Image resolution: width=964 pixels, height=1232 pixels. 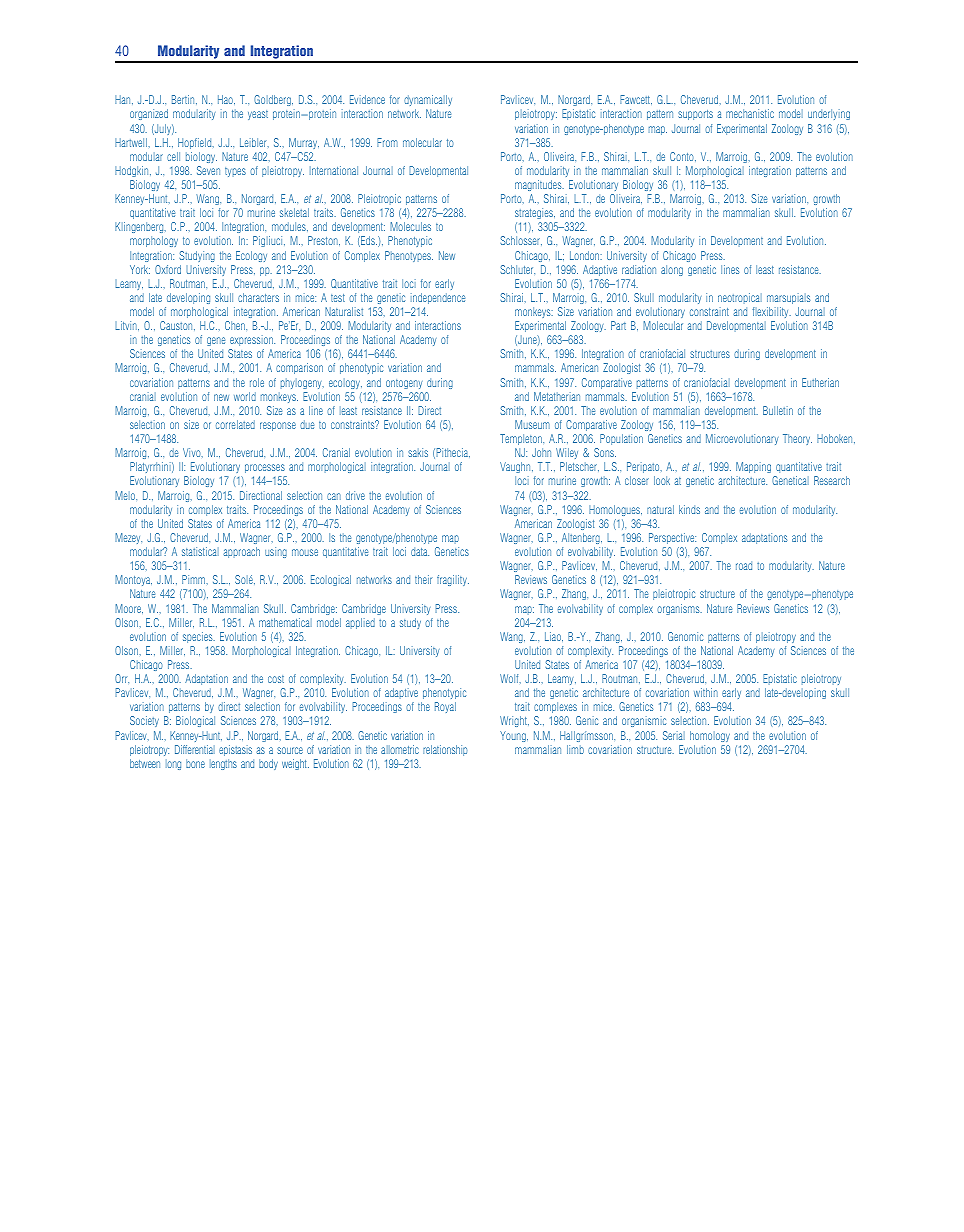 I want to click on Differential, so click(x=195, y=749).
